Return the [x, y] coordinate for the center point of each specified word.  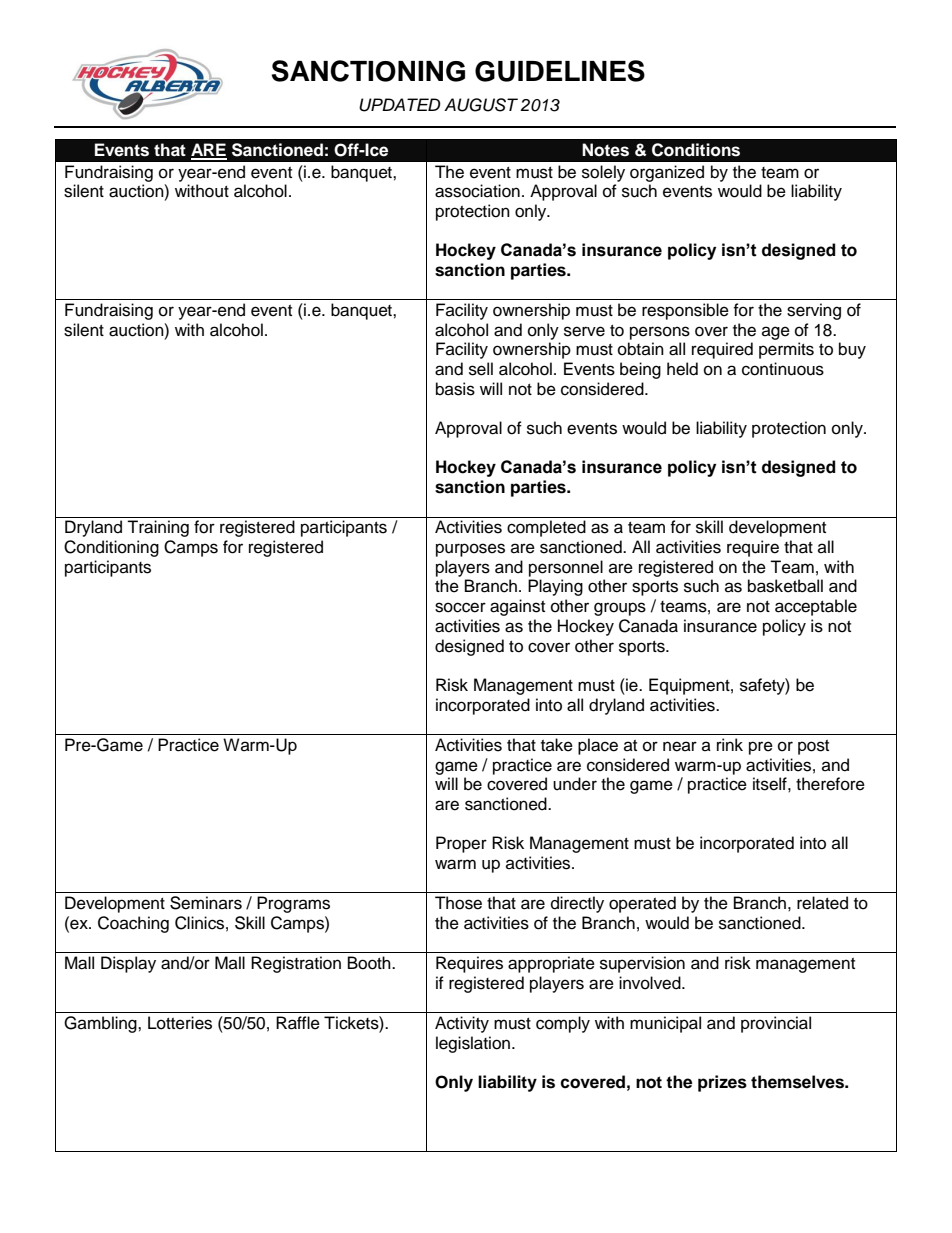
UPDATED [400, 105]
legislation [474, 1044]
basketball [785, 586]
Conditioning [111, 548]
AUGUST [481, 105]
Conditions [696, 150]
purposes [470, 550]
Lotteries [180, 1023]
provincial [776, 1024]
